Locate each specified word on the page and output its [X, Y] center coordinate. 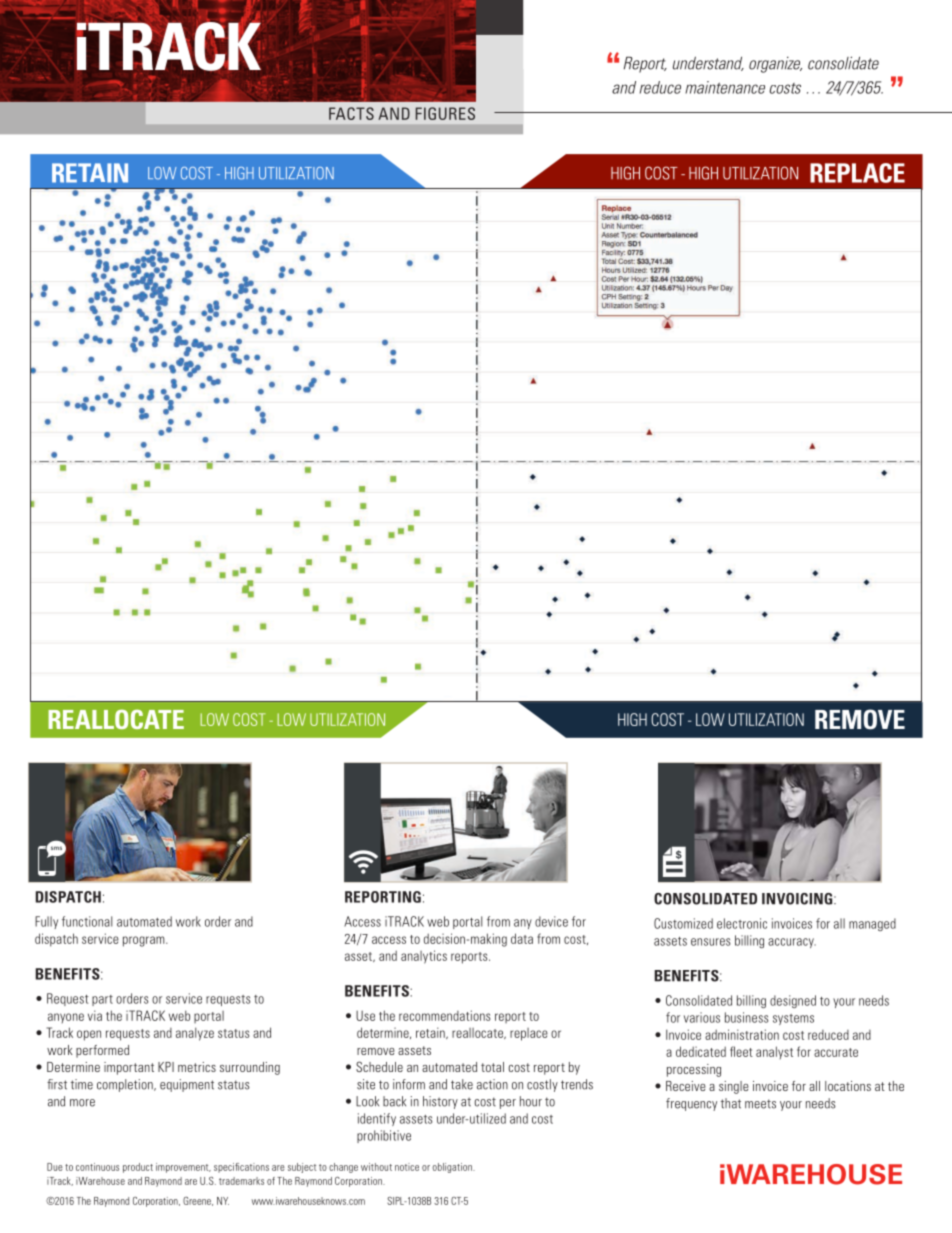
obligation [453, 1168]
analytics [424, 957]
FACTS [351, 113]
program [145, 941]
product [138, 1168]
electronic [742, 923]
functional [87, 921]
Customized [683, 923]
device [551, 921]
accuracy [792, 943]
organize [775, 65]
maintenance [725, 87]
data [522, 938]
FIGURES [445, 113]
